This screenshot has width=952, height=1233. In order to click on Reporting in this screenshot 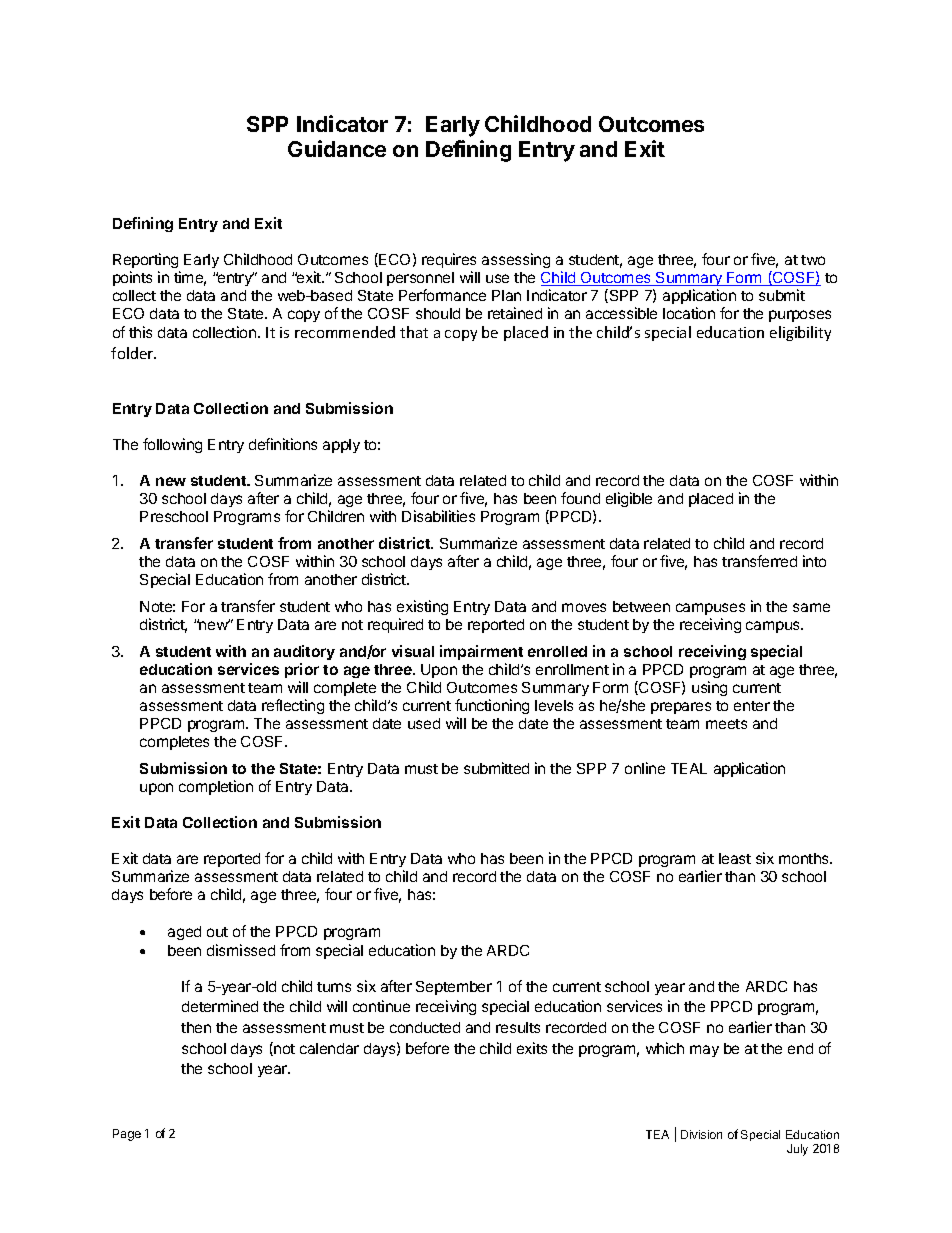, I will do `click(145, 260)`.
